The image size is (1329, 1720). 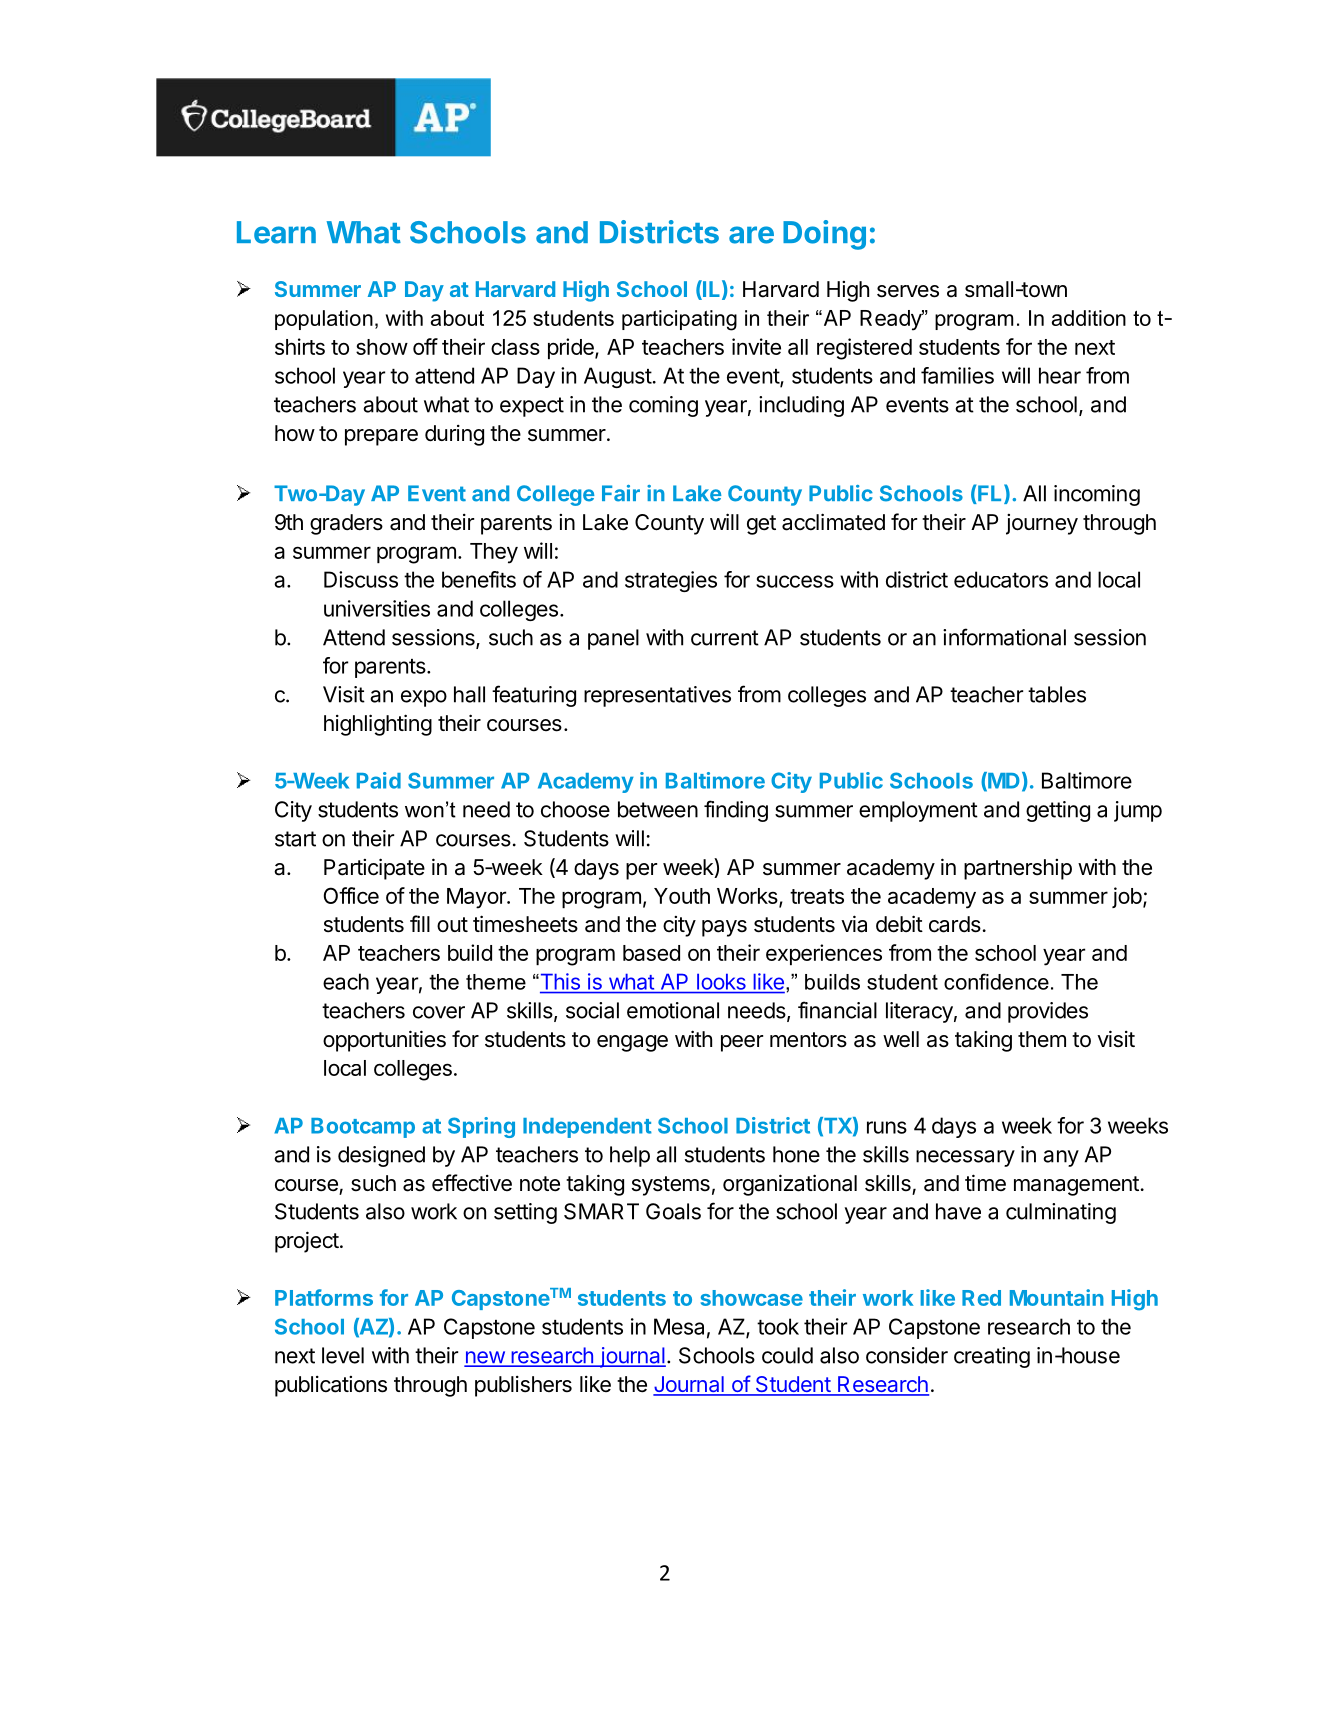 I want to click on getting, so click(x=1058, y=811).
